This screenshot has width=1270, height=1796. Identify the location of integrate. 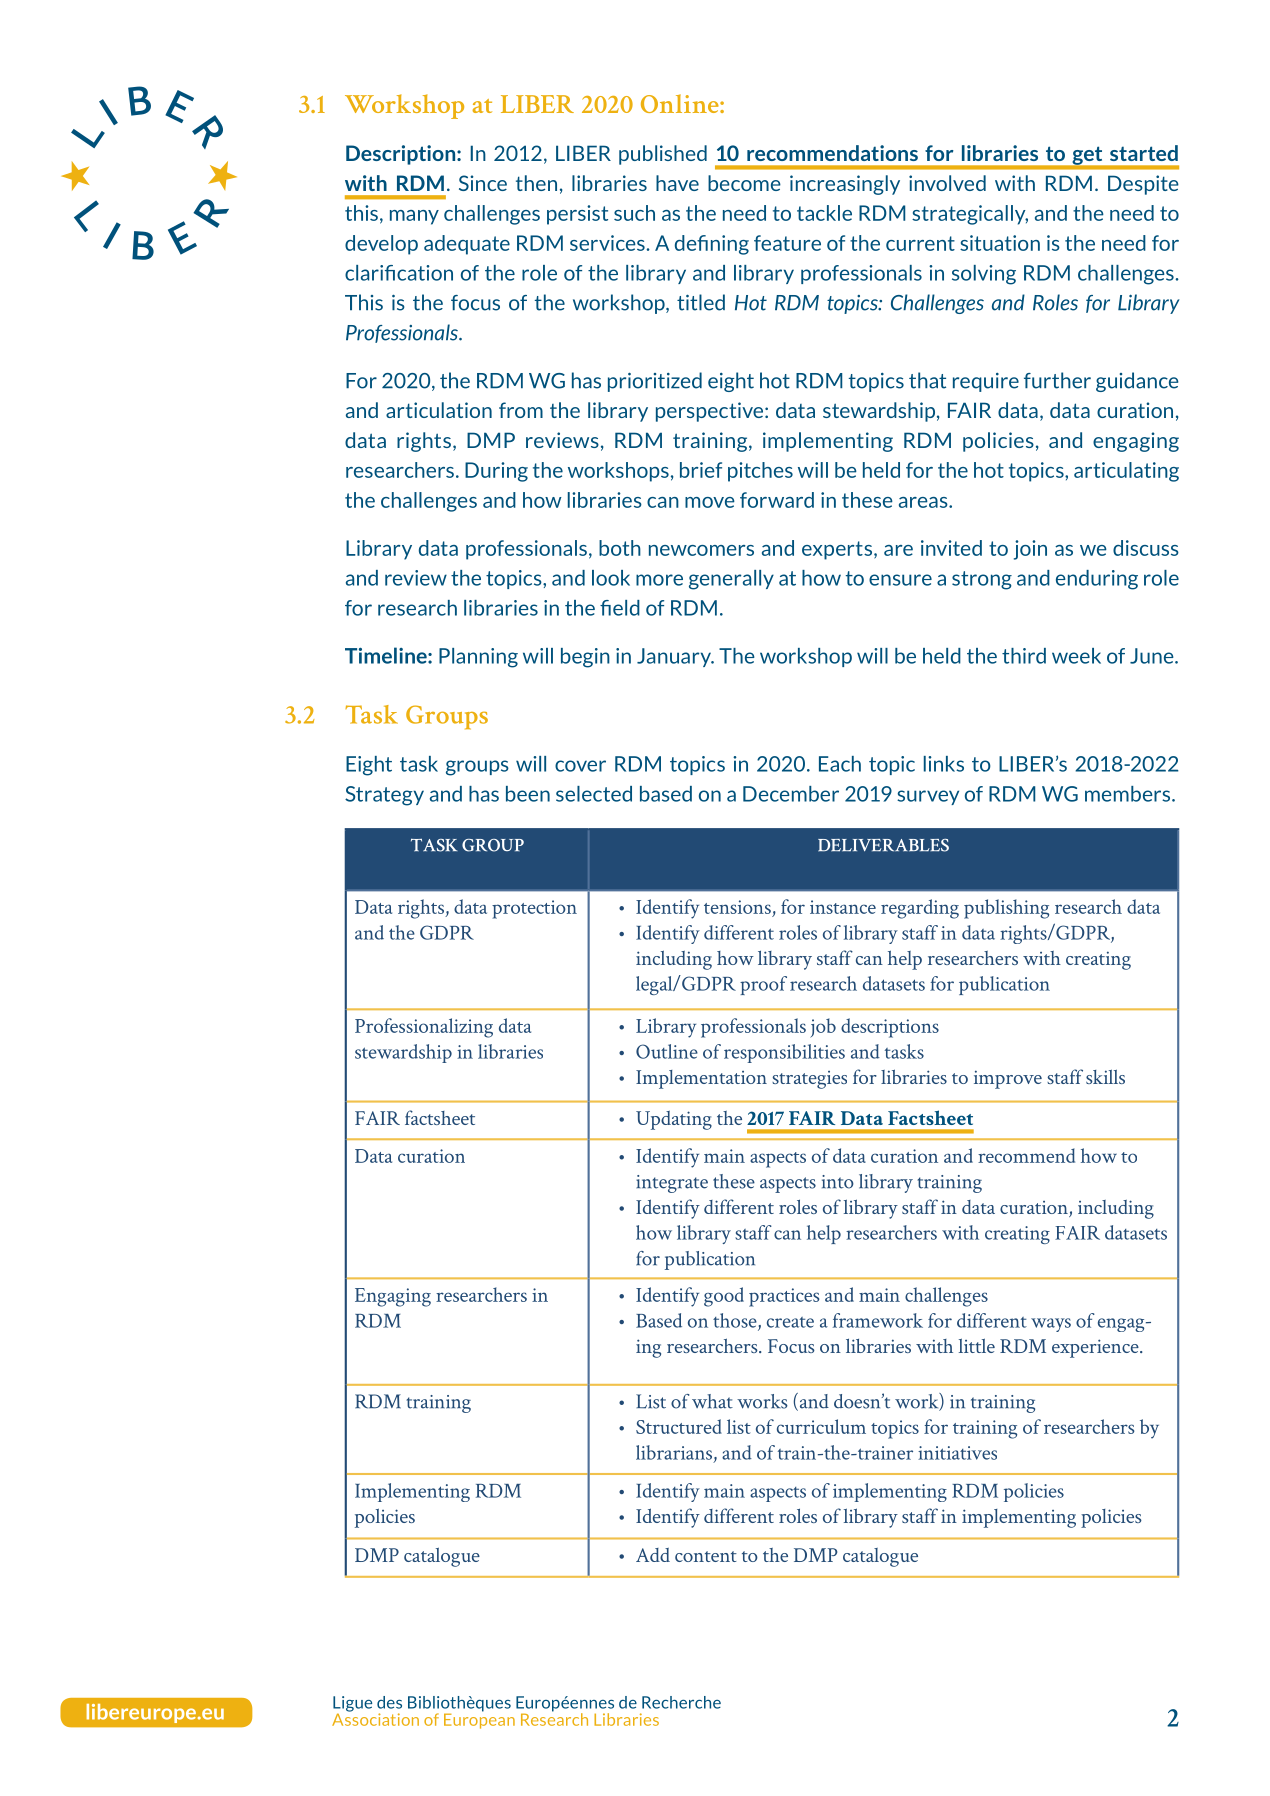
(672, 1184).
